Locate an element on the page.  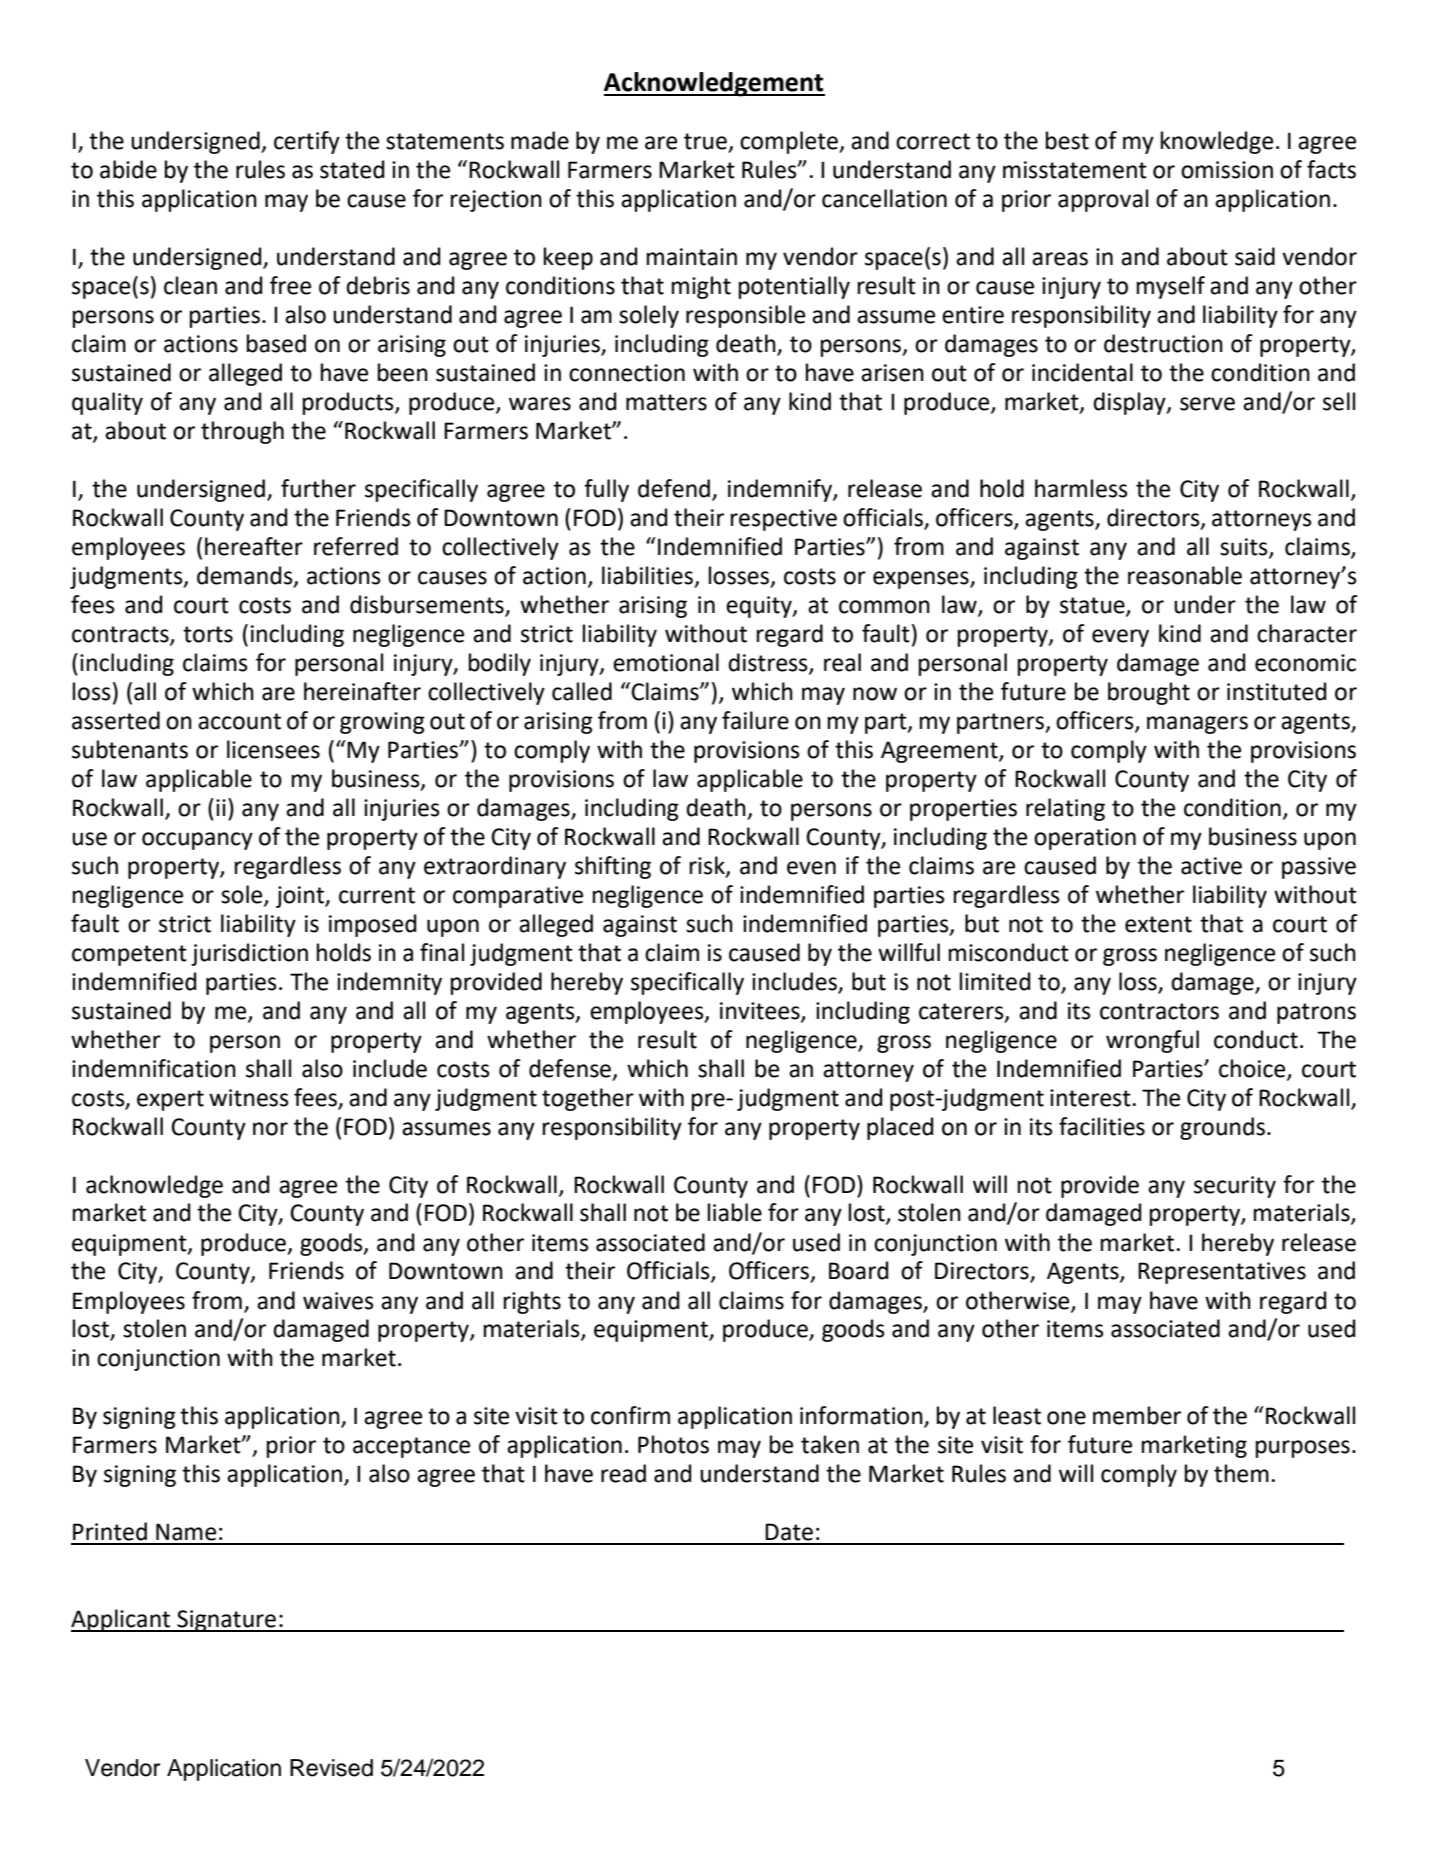
confirm is located at coordinates (630, 1415).
